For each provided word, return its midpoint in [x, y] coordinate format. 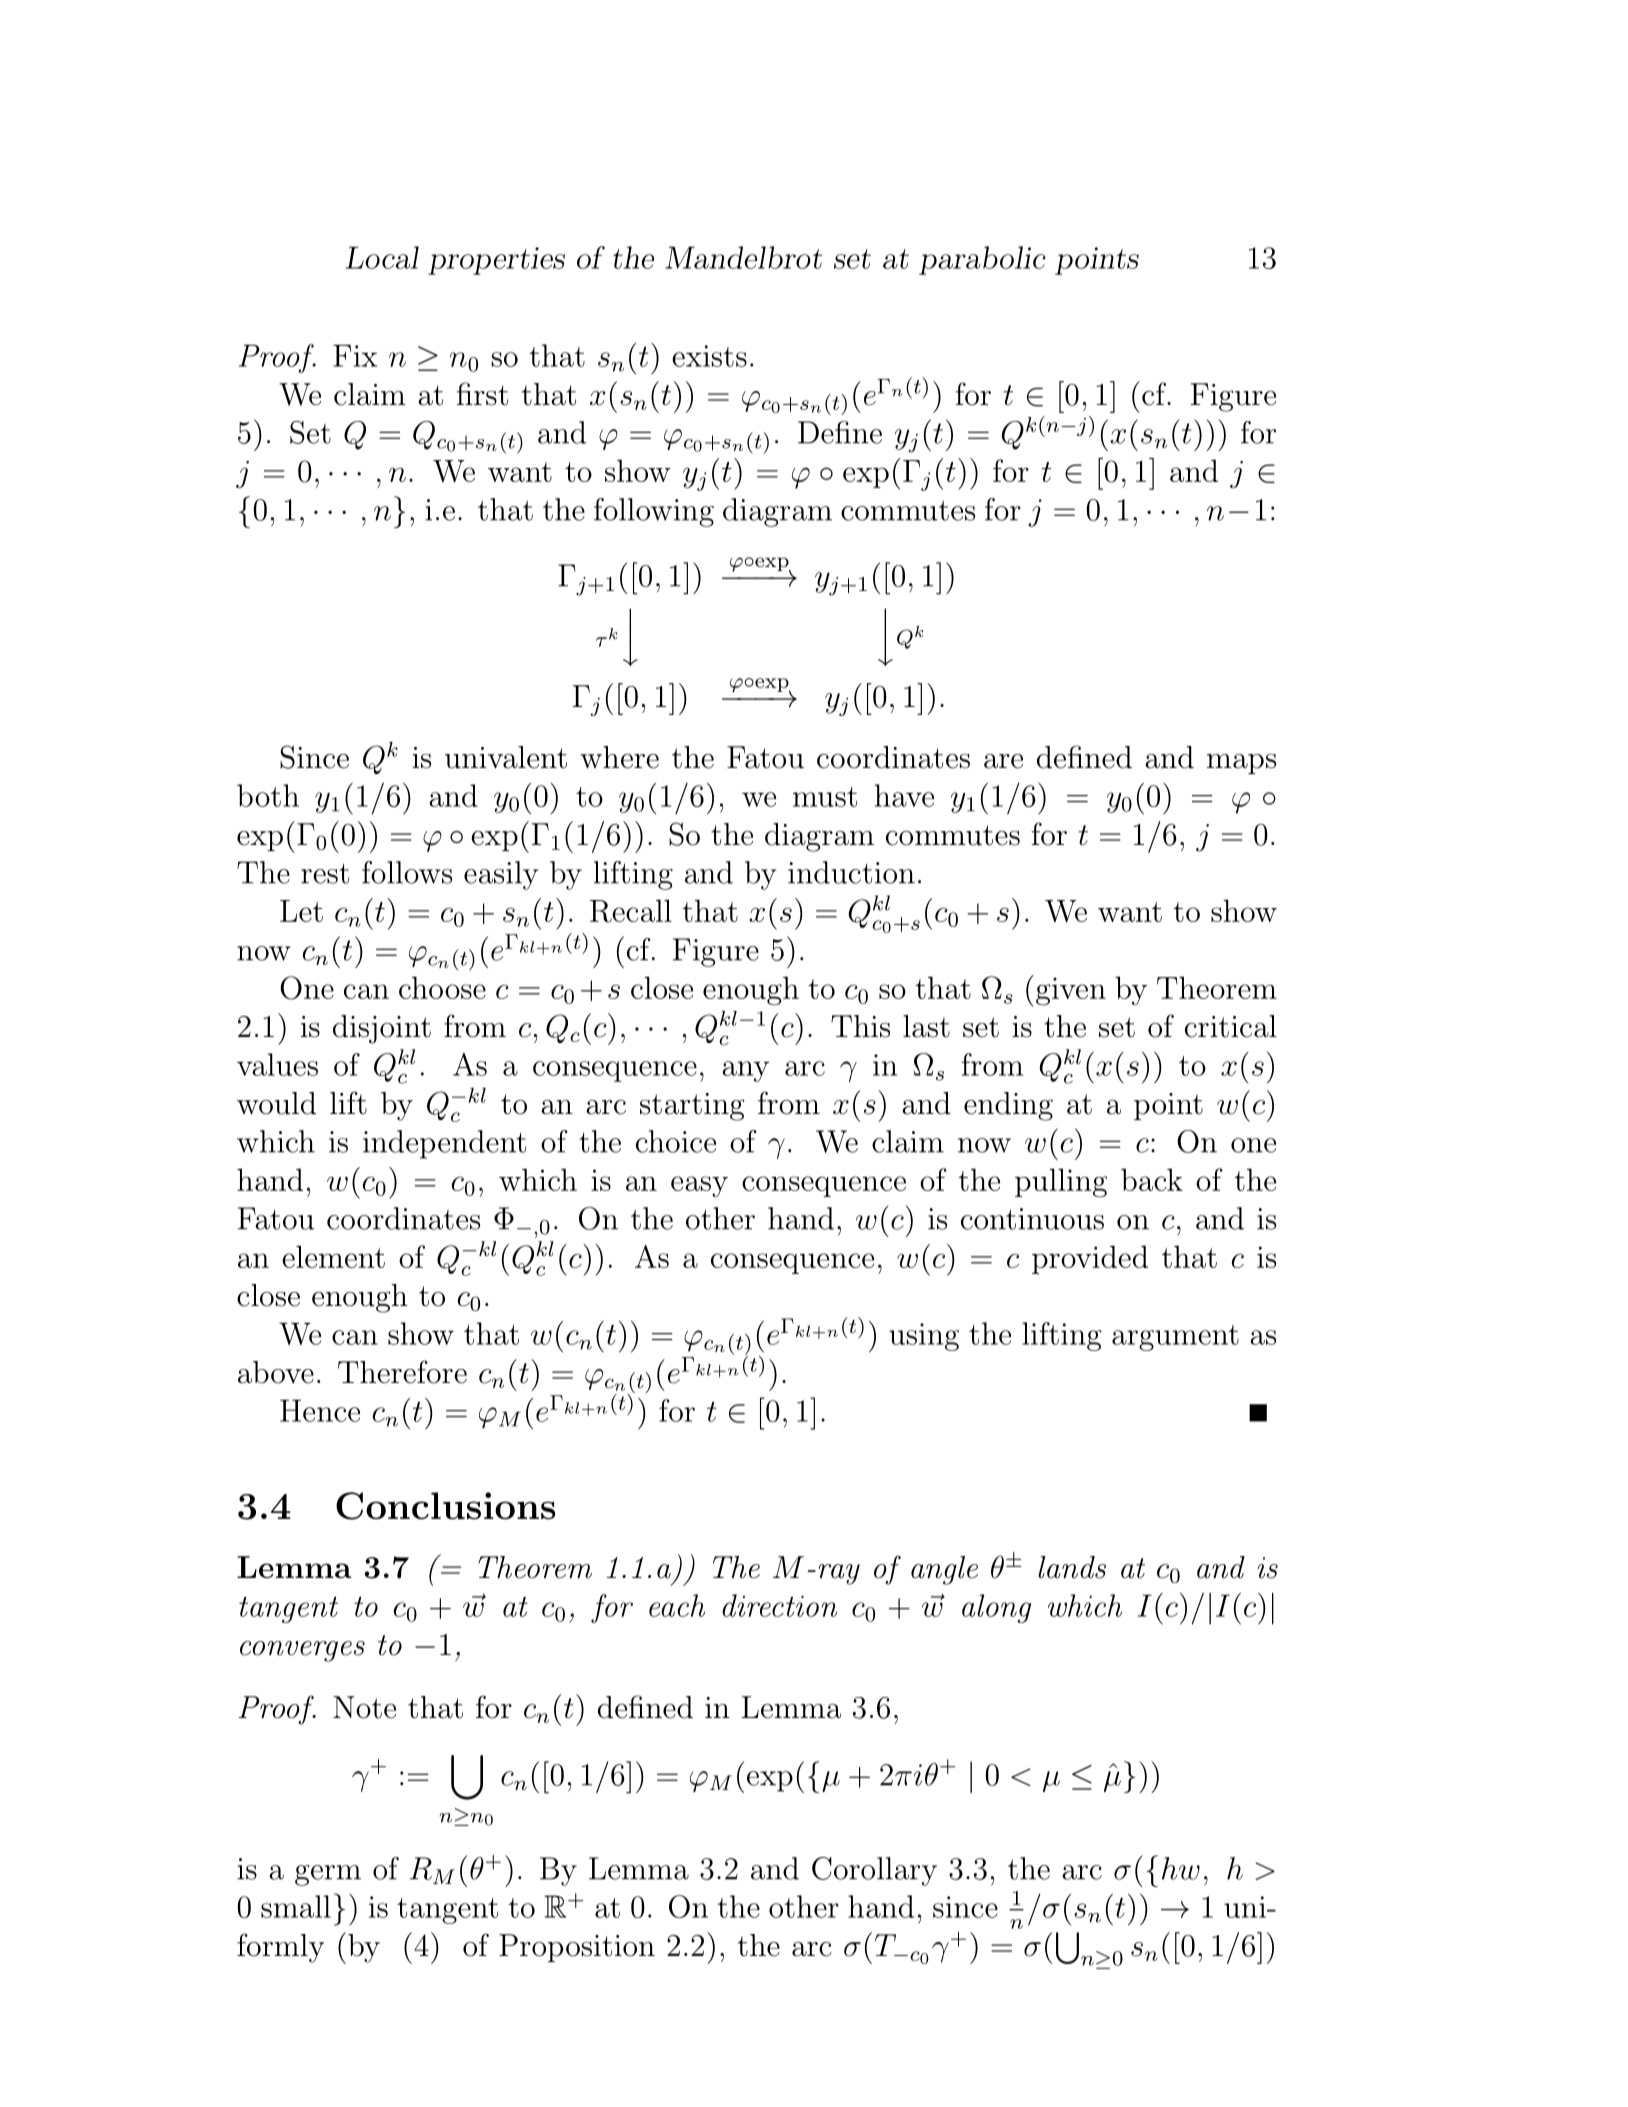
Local [382, 257]
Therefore [402, 1372]
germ [328, 1875]
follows [407, 872]
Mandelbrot [743, 257]
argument [1175, 1338]
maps [1241, 764]
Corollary [874, 1871]
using [924, 1337]
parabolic [982, 260]
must [825, 797]
